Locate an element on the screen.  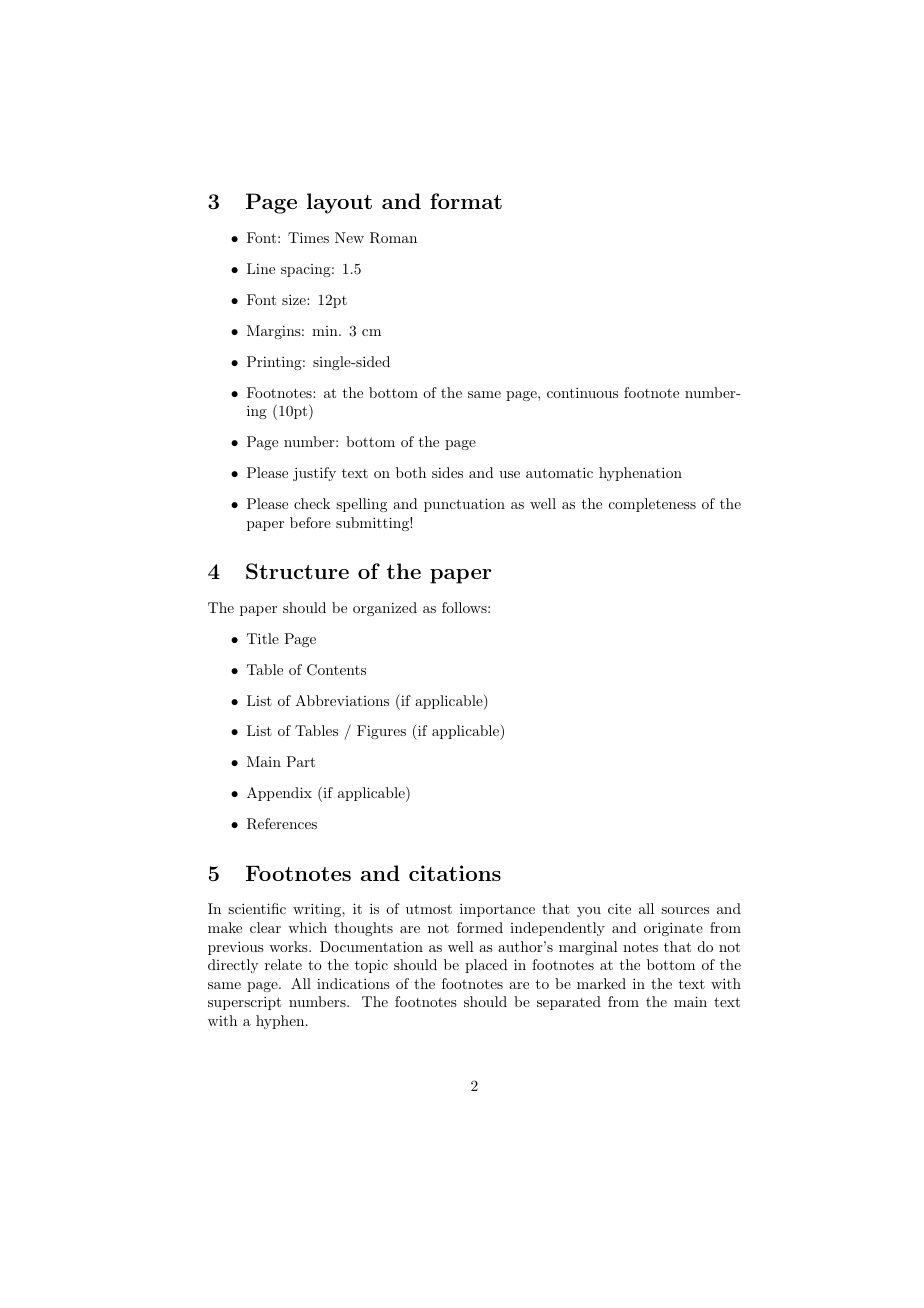
Times is located at coordinates (308, 237).
